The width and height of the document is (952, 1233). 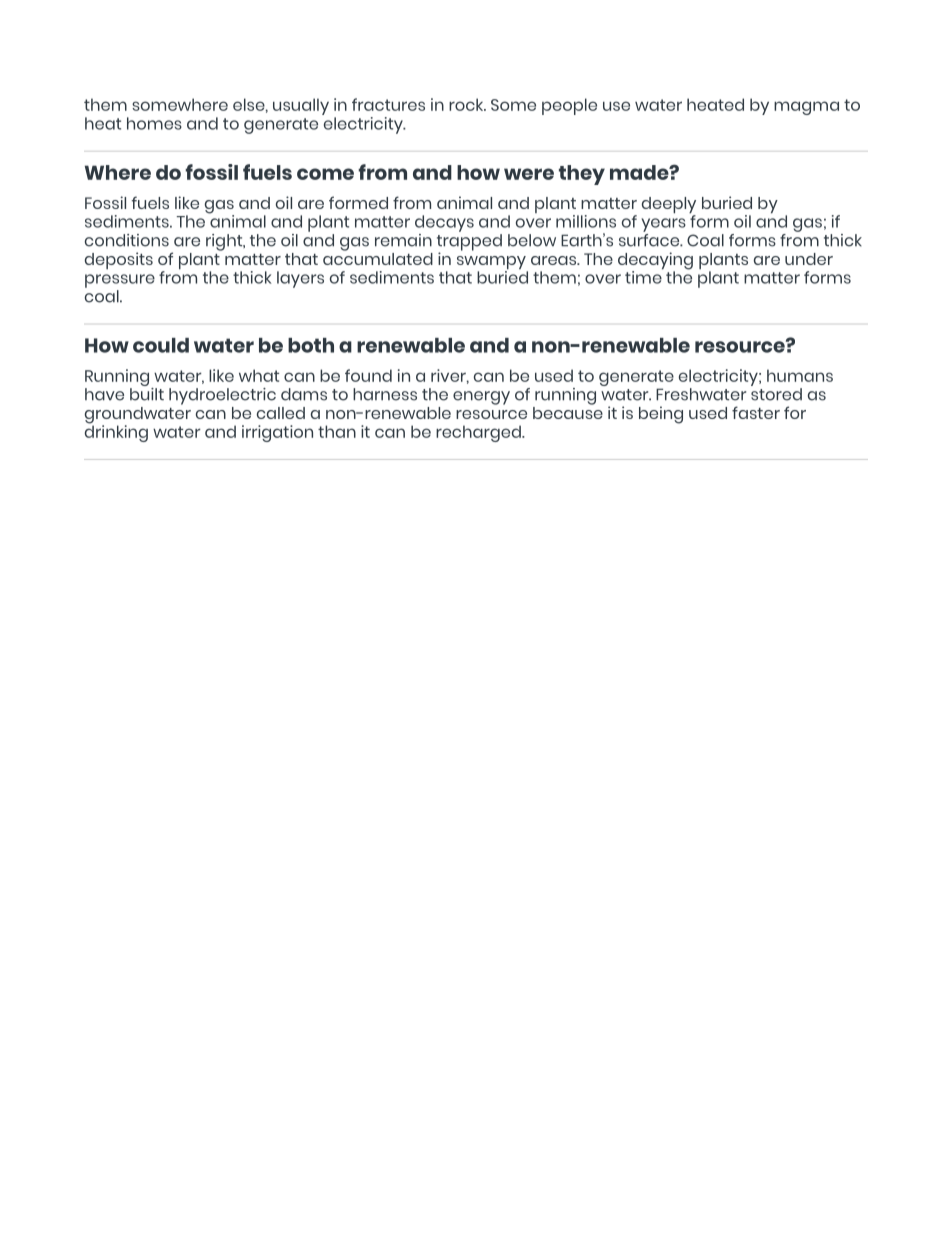 I want to click on homes, so click(x=154, y=123).
